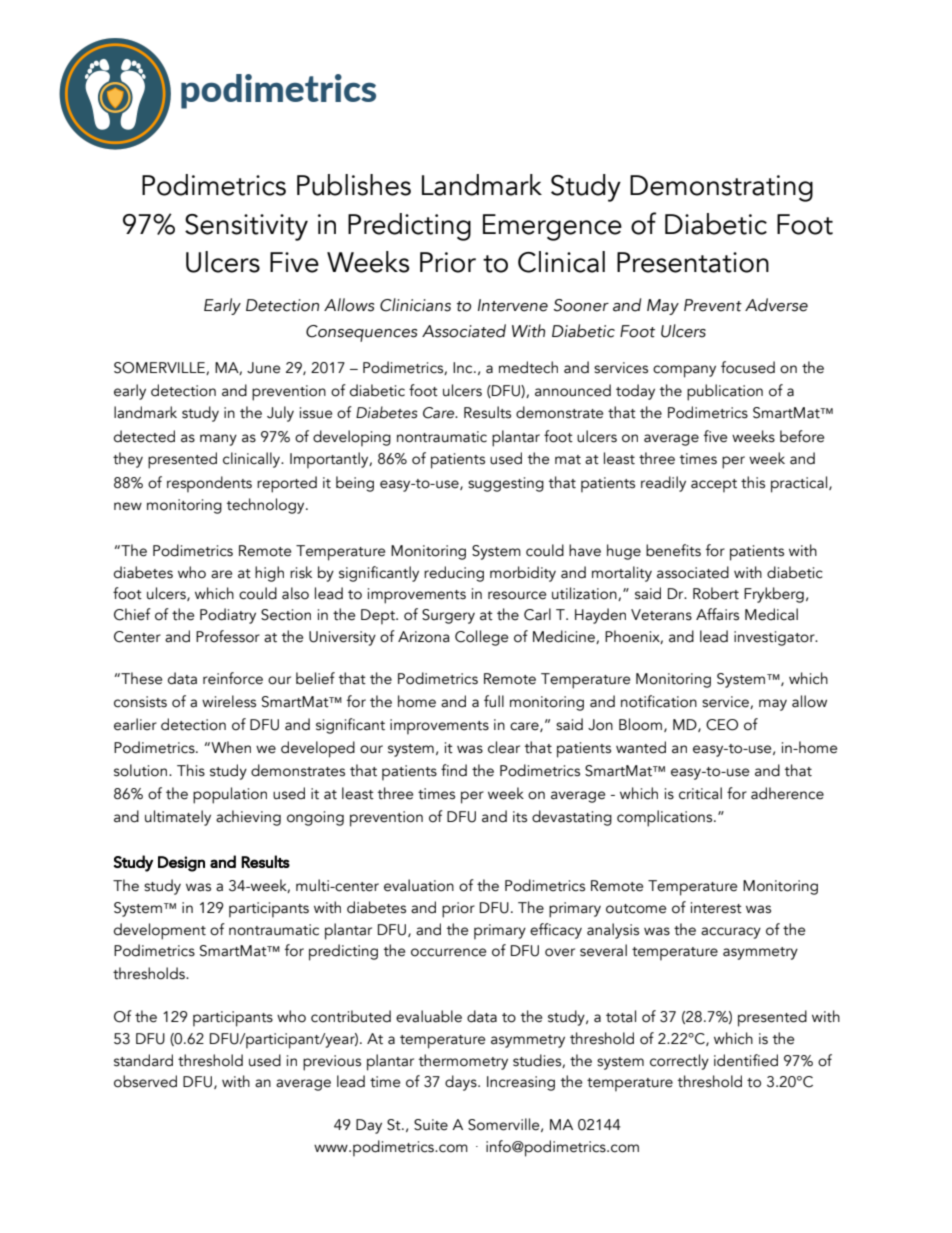 This document has width=952, height=1233. I want to click on accept, so click(714, 486).
